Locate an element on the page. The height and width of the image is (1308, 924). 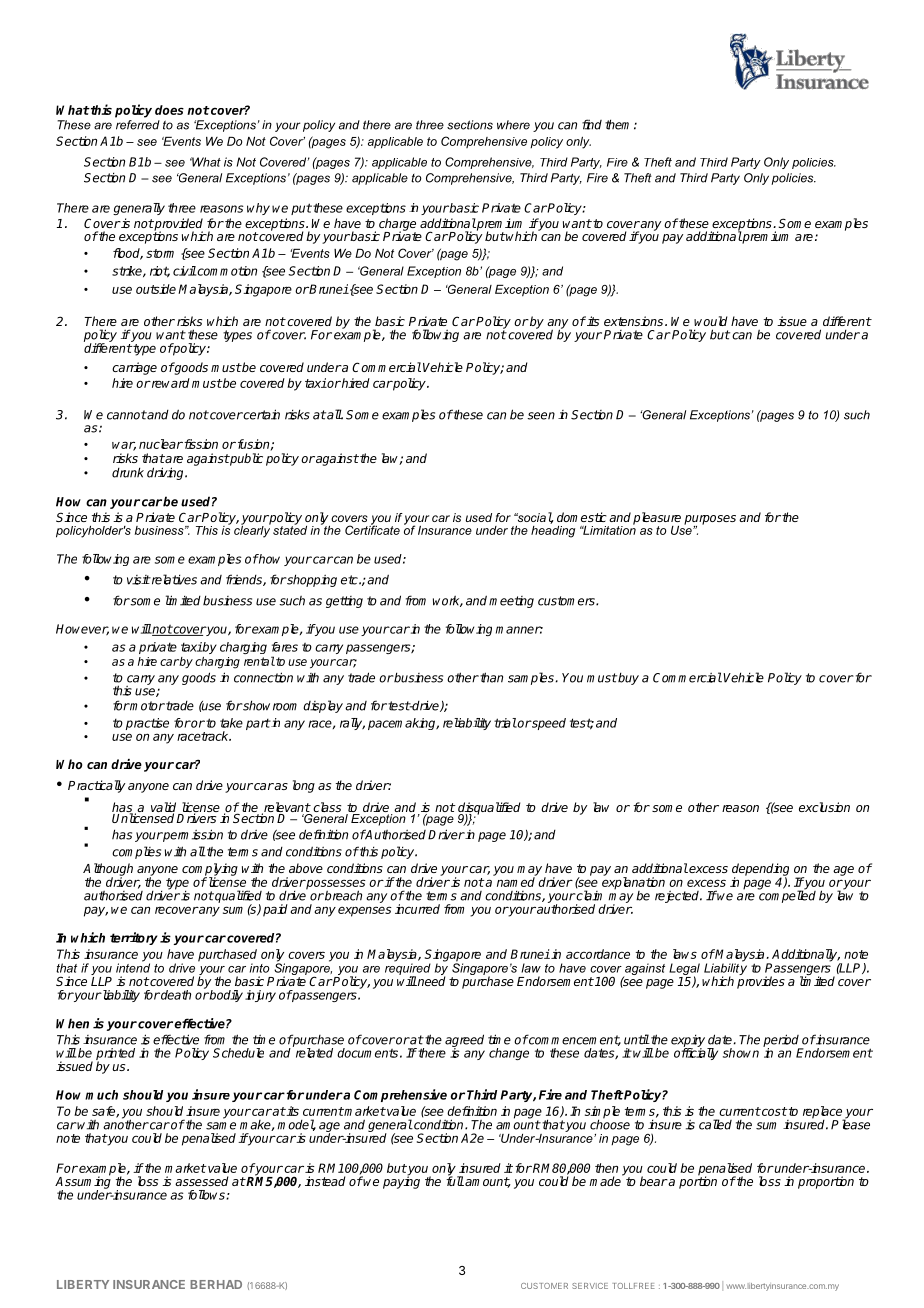
motor is located at coordinates (147, 706).
